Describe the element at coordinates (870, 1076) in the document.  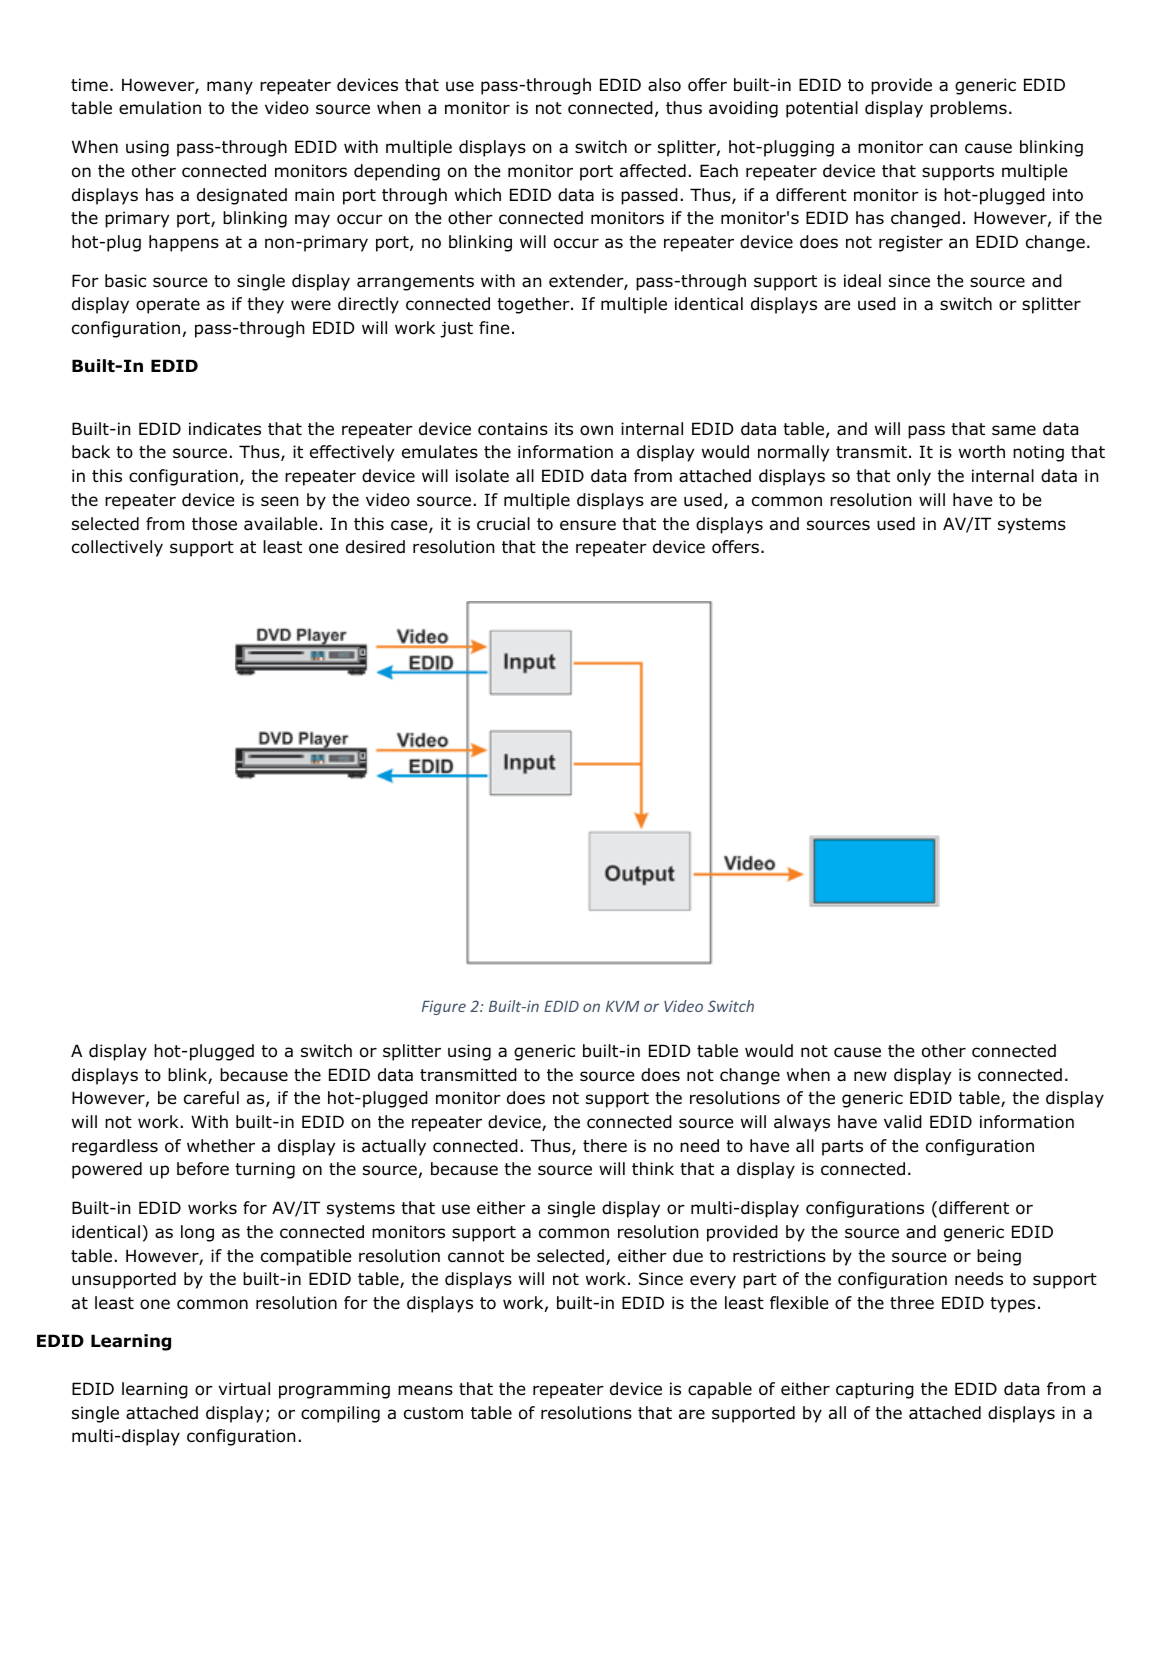
I see `new` at that location.
